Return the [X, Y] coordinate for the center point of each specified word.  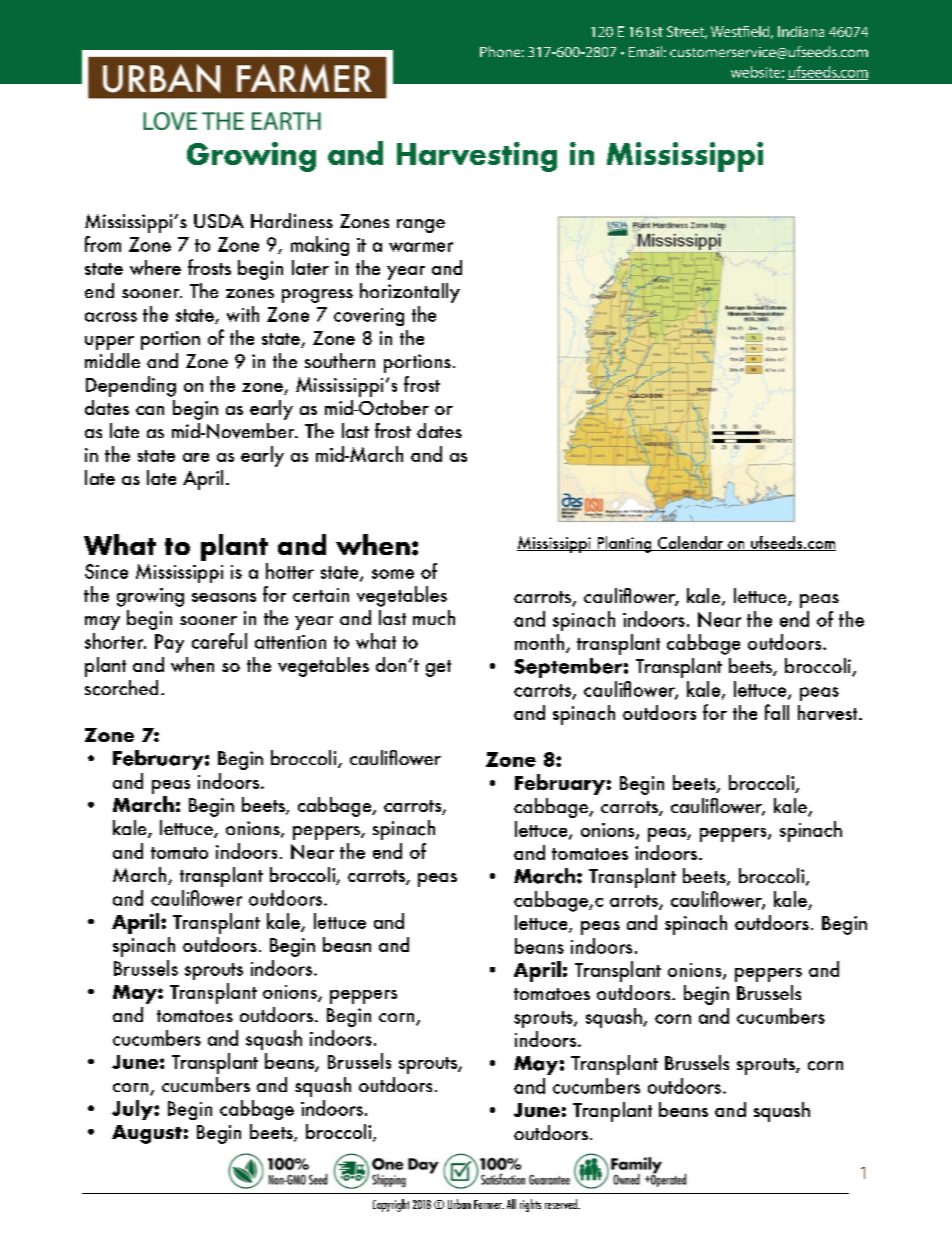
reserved [562, 1204]
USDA [219, 221]
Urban [459, 1204]
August [147, 1134]
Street [687, 32]
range [421, 226]
